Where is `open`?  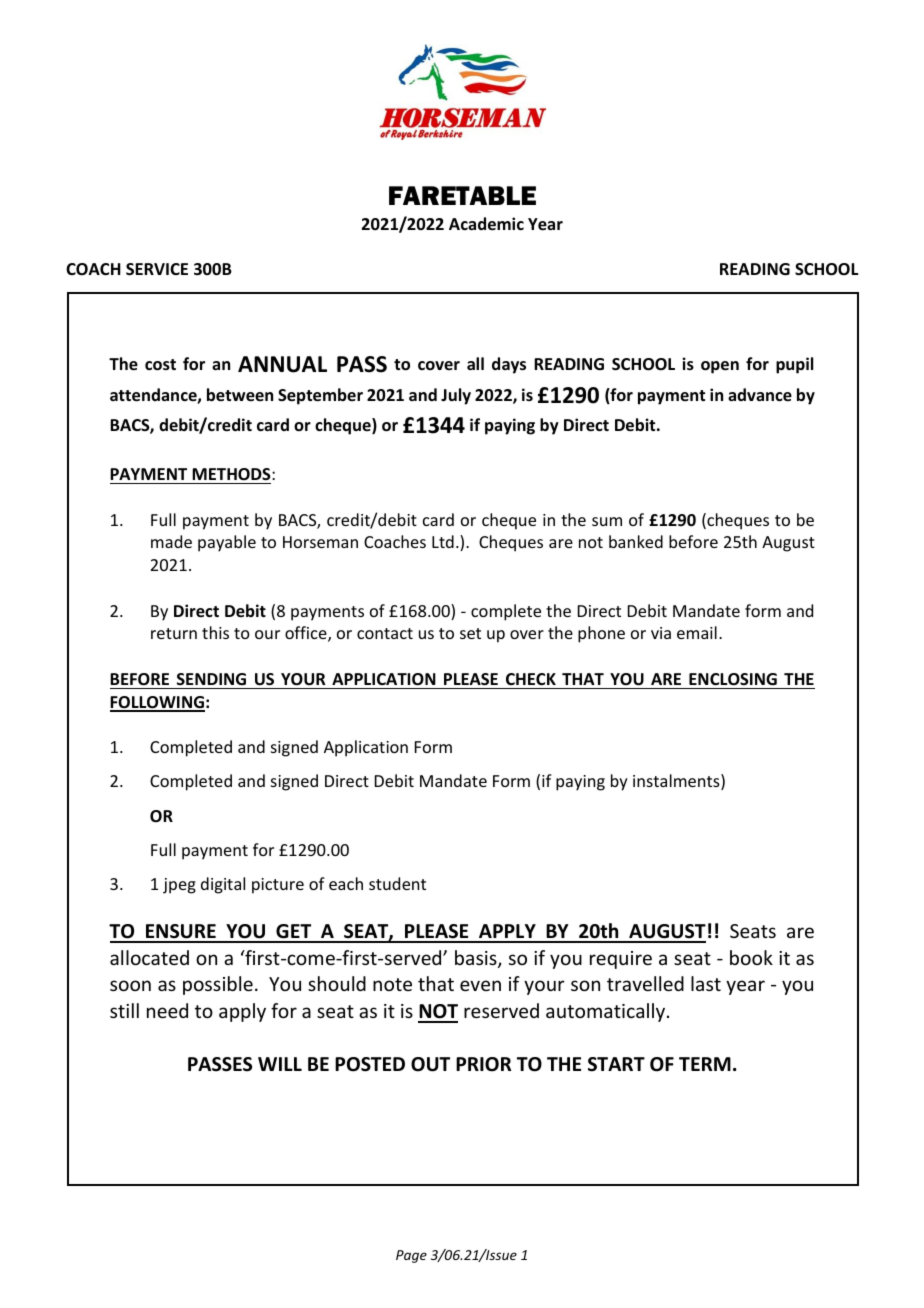 open is located at coordinates (720, 367).
